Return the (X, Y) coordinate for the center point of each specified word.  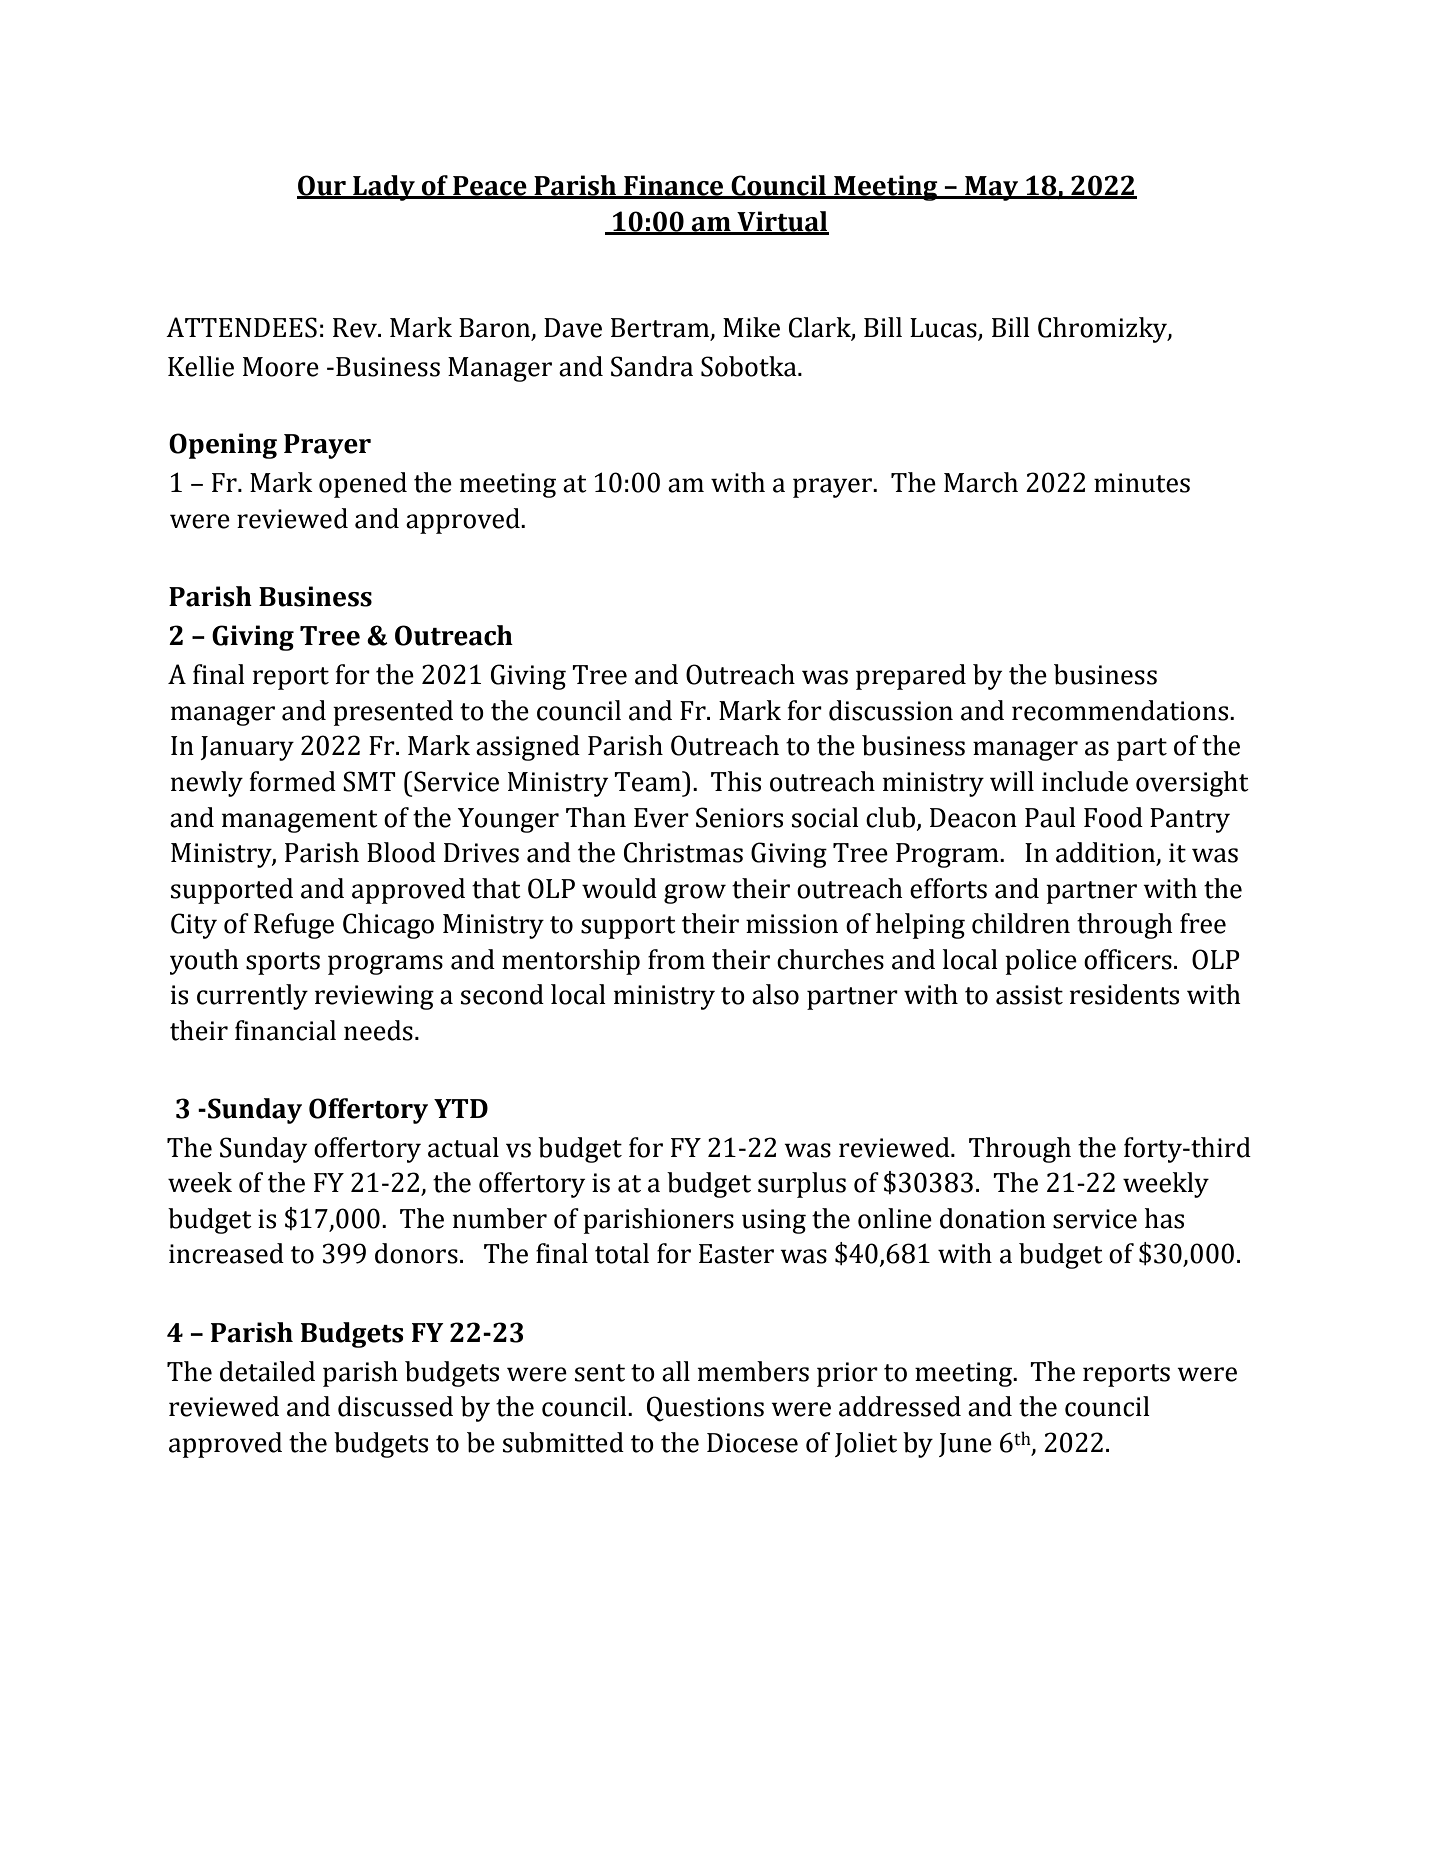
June (965, 1445)
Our (322, 186)
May (992, 188)
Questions (705, 1409)
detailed (267, 1371)
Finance (674, 186)
